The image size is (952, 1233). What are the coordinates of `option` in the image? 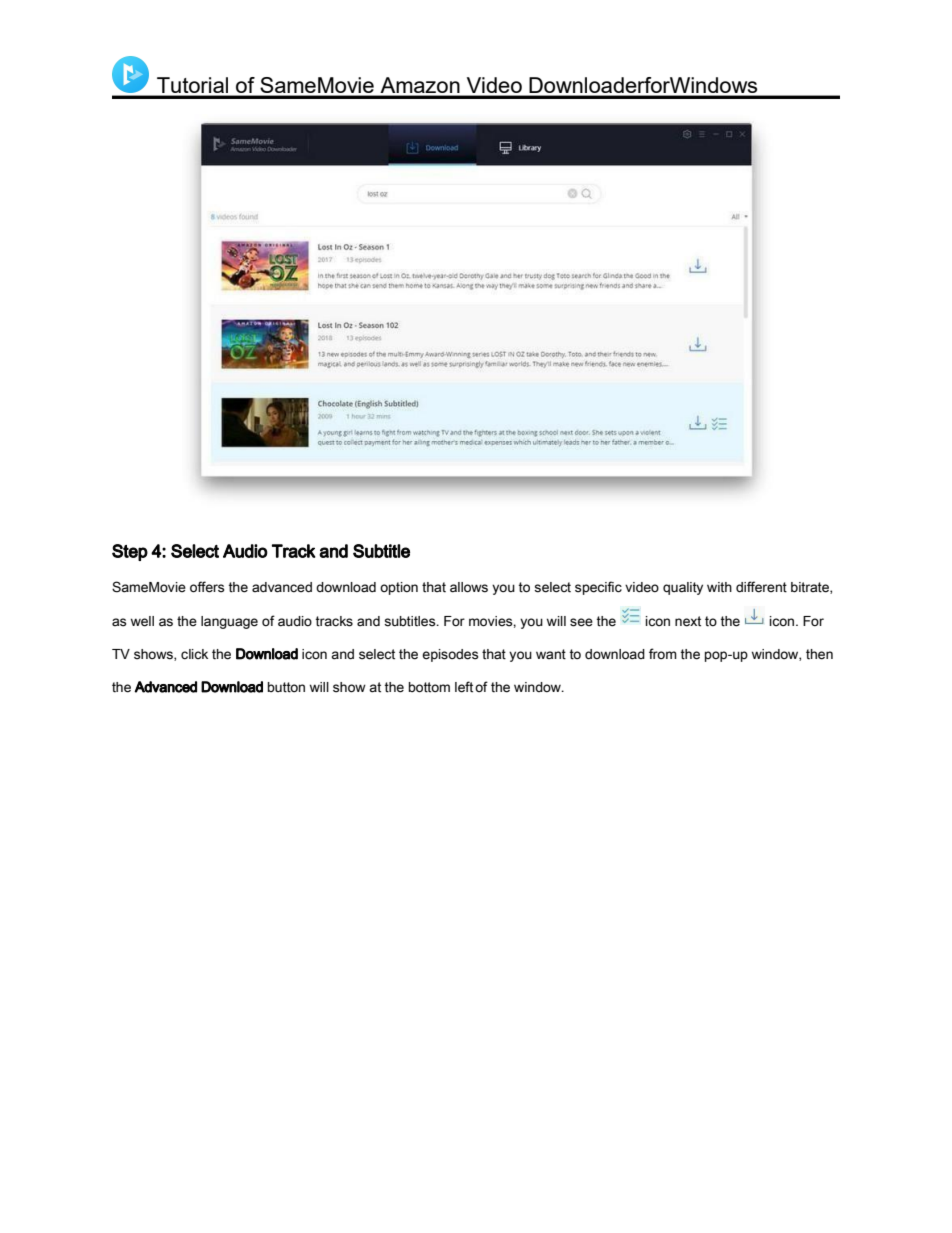 It's located at (399, 588).
